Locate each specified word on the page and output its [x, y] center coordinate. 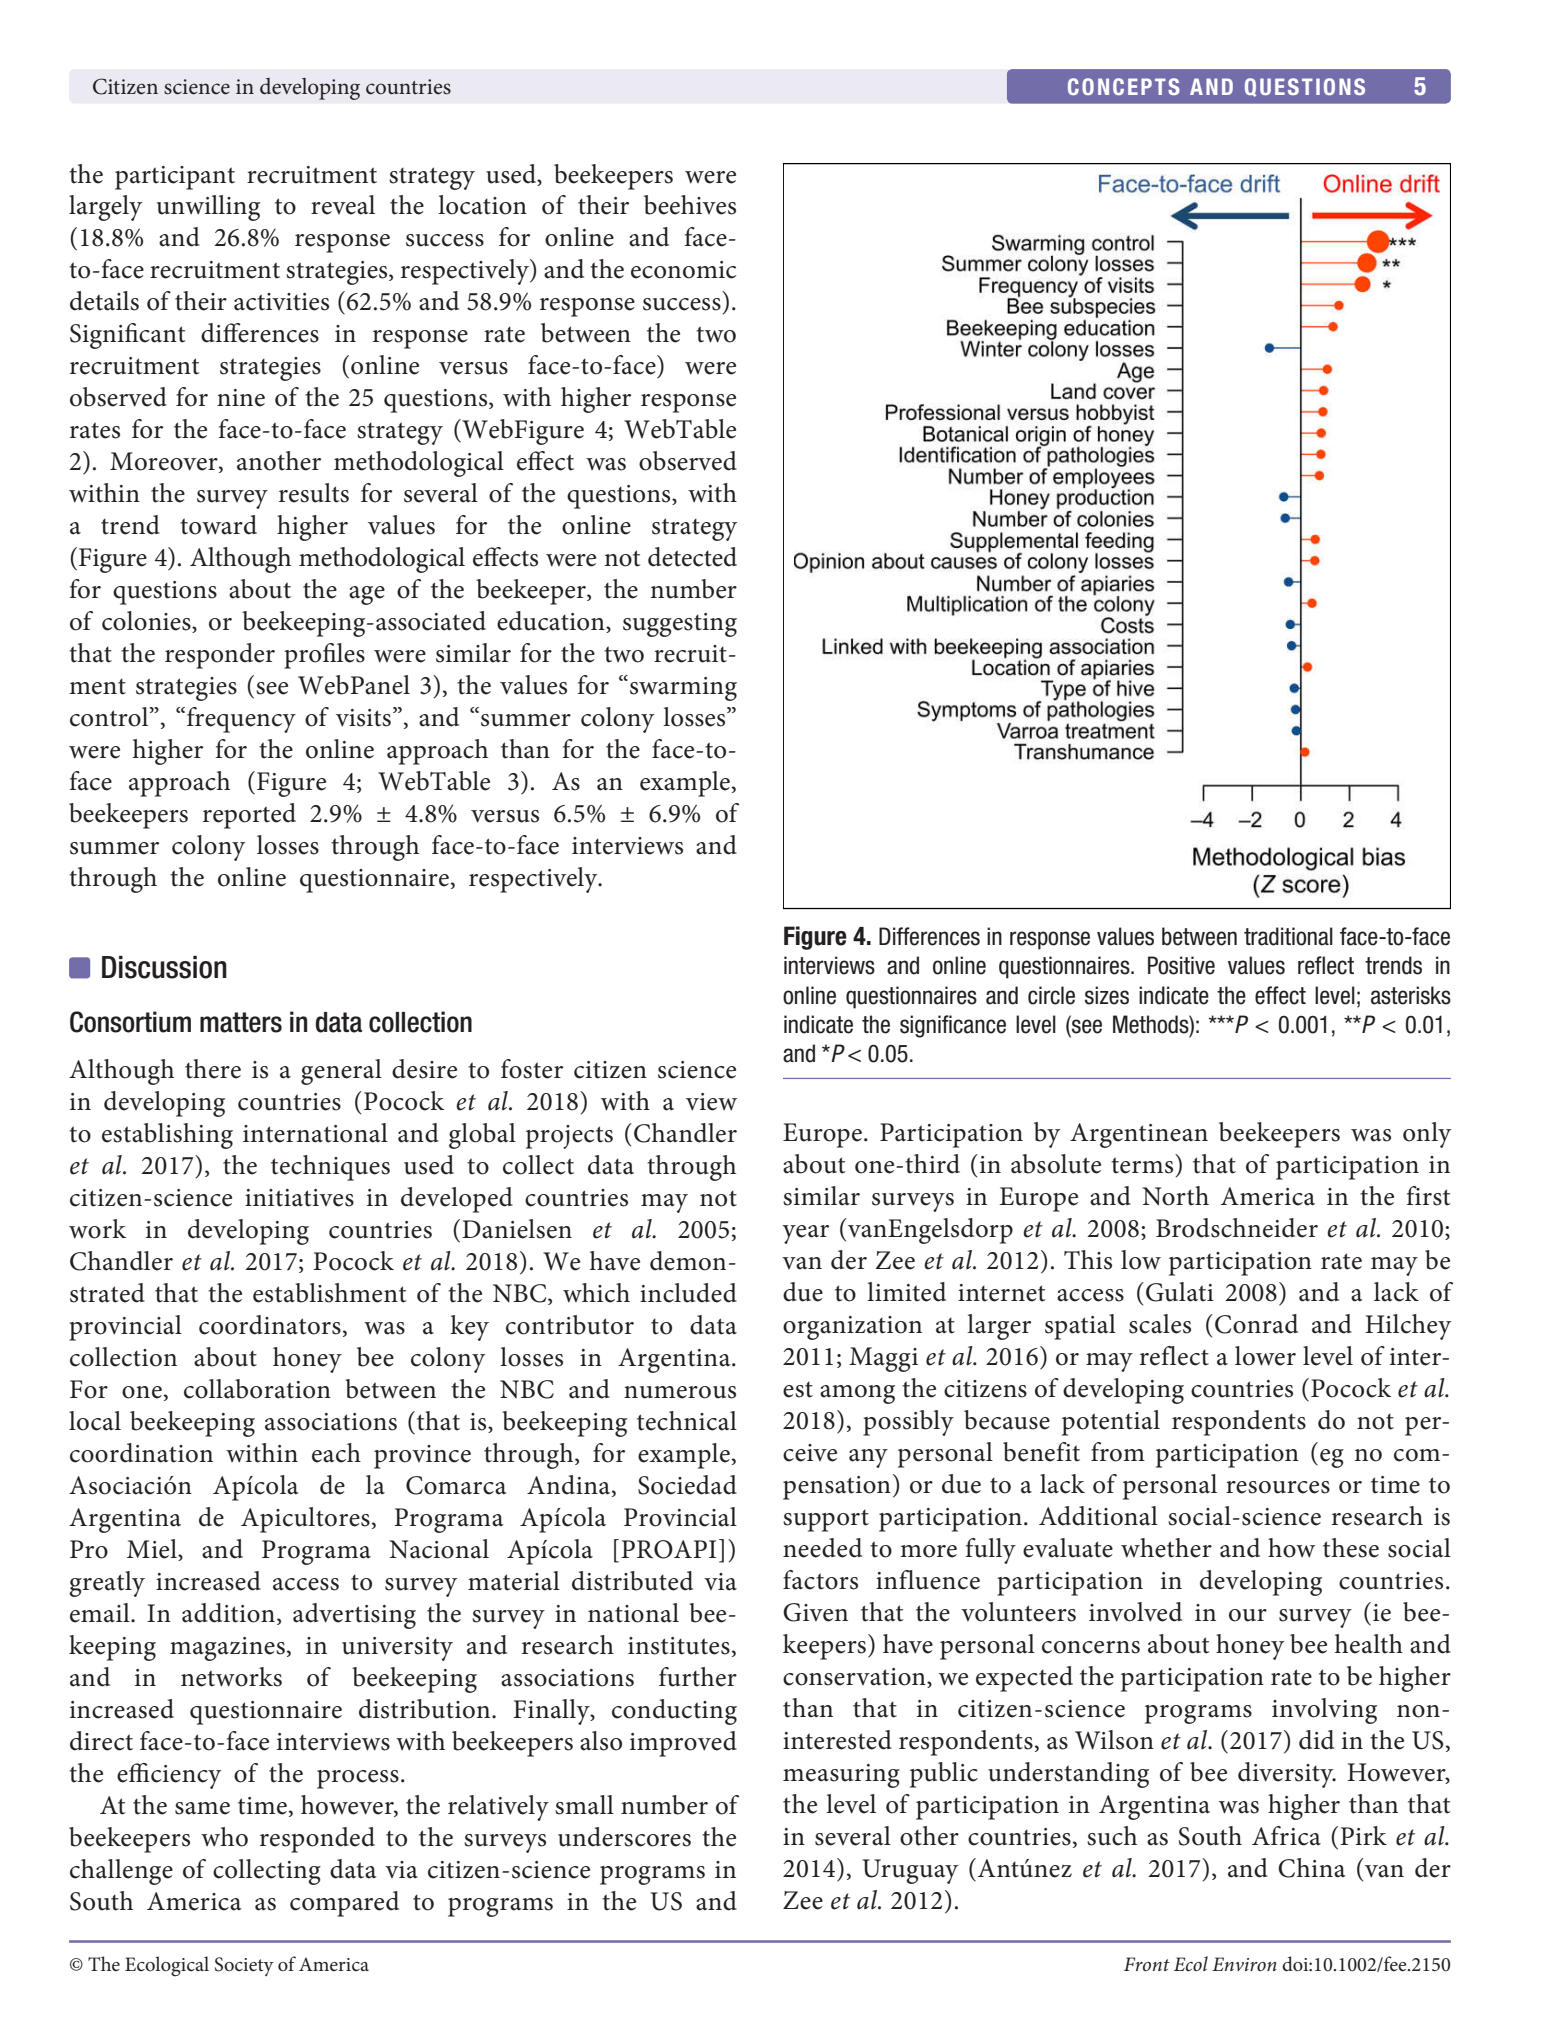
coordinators [270, 1325]
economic [683, 270]
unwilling [208, 208]
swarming [683, 689]
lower [1265, 1356]
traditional [1288, 936]
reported [249, 816]
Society [244, 1966]
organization [852, 1328]
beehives [690, 205]
